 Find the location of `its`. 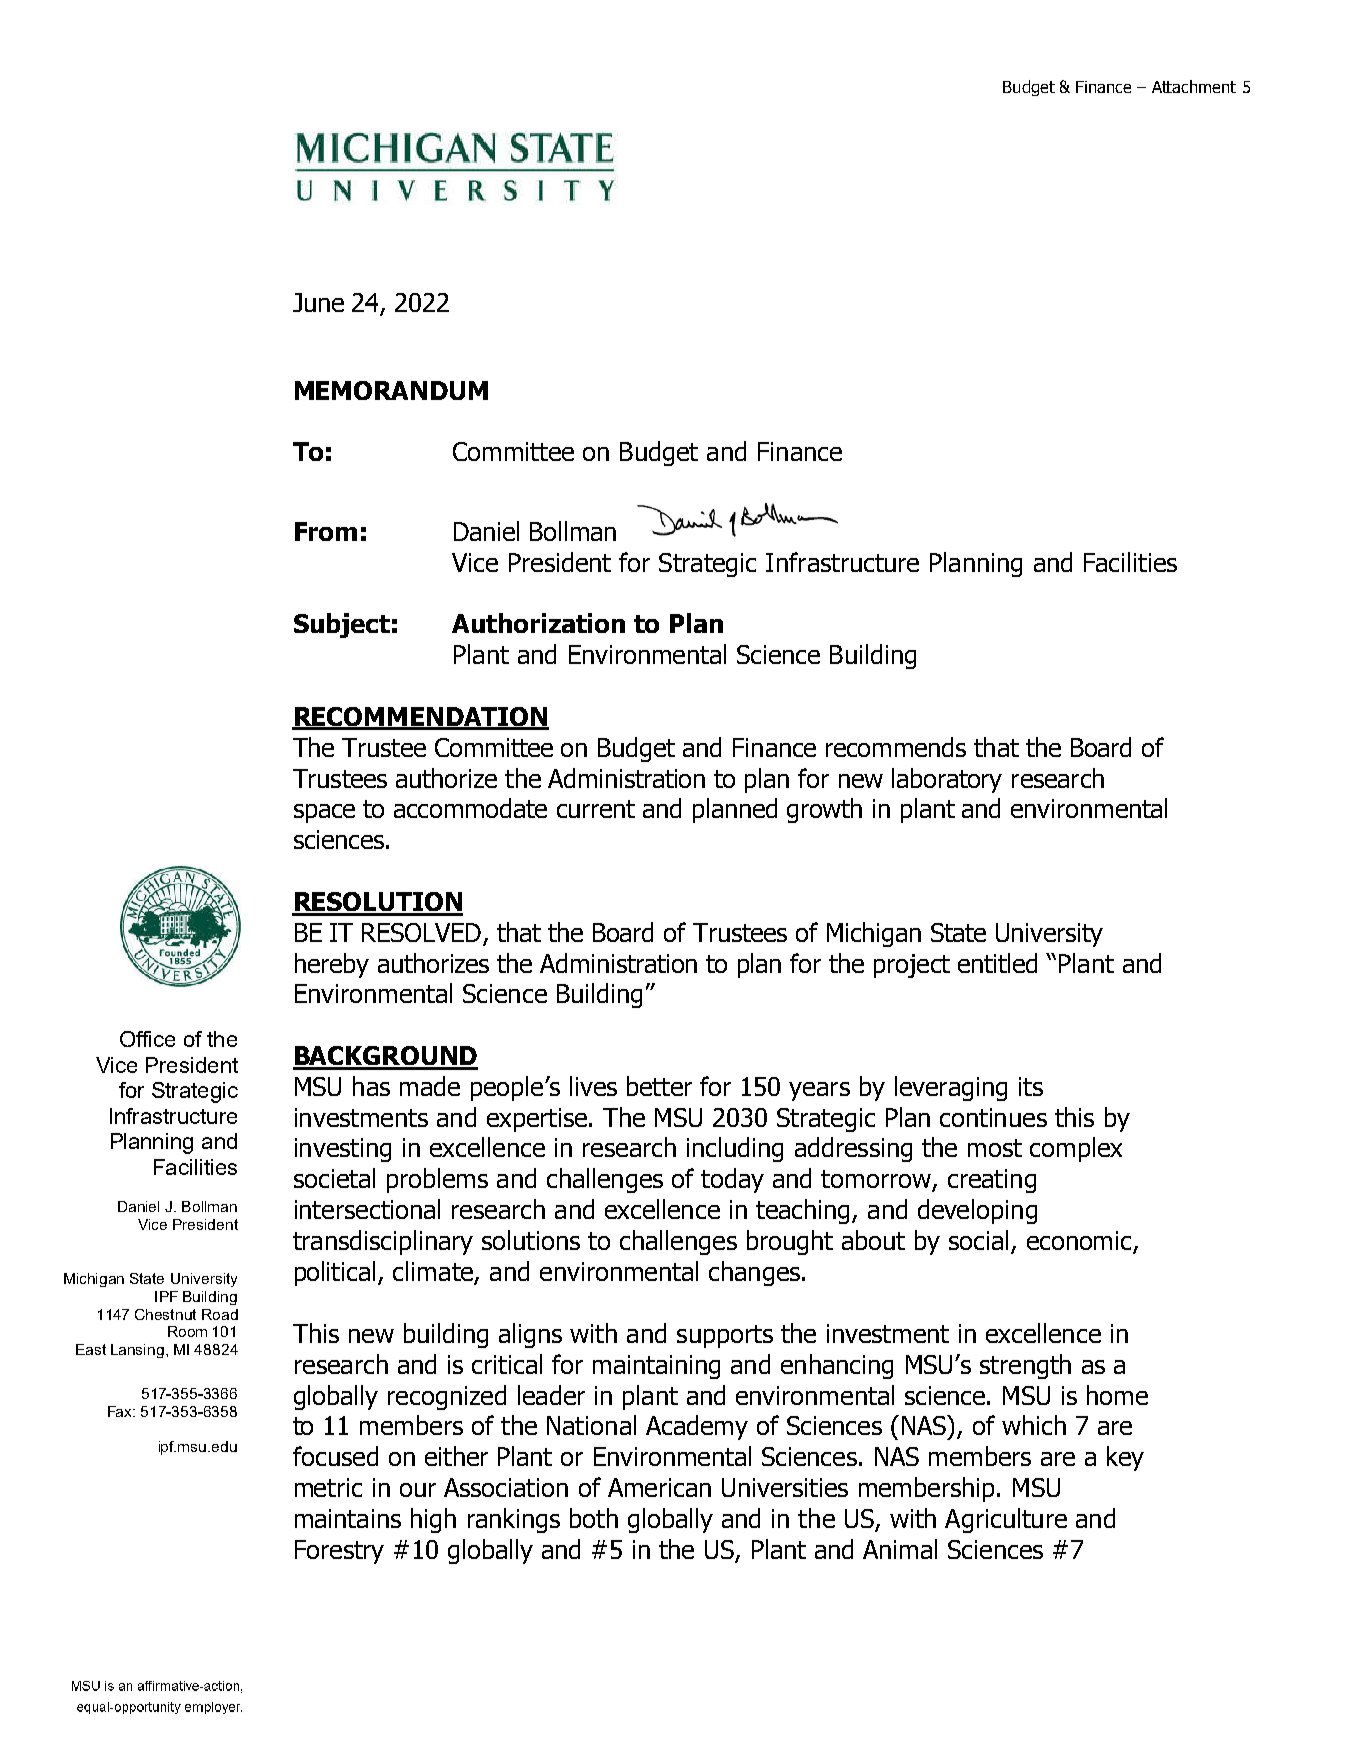

its is located at coordinates (1031, 1086).
